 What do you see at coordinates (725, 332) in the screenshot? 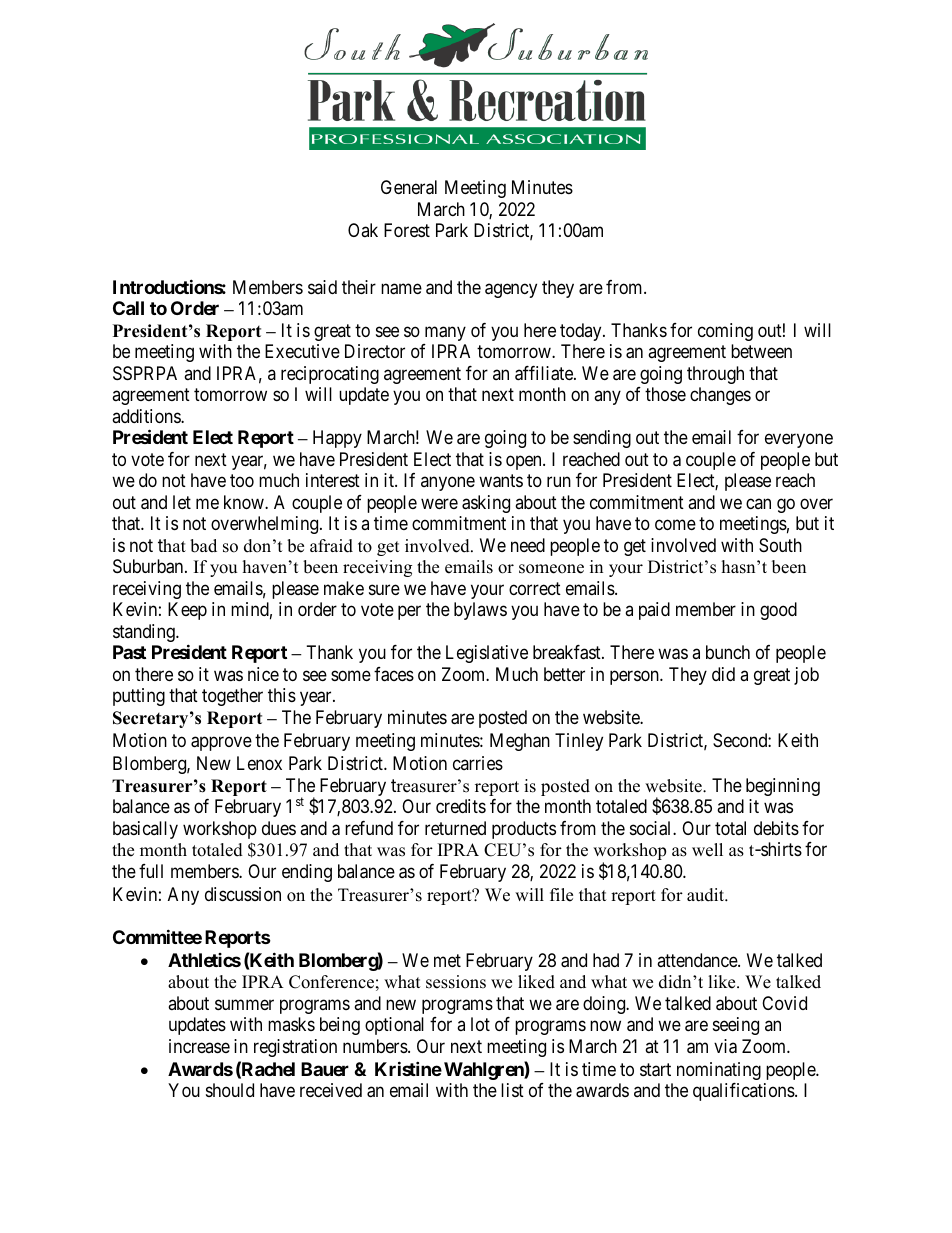
I see `coming` at bounding box center [725, 332].
